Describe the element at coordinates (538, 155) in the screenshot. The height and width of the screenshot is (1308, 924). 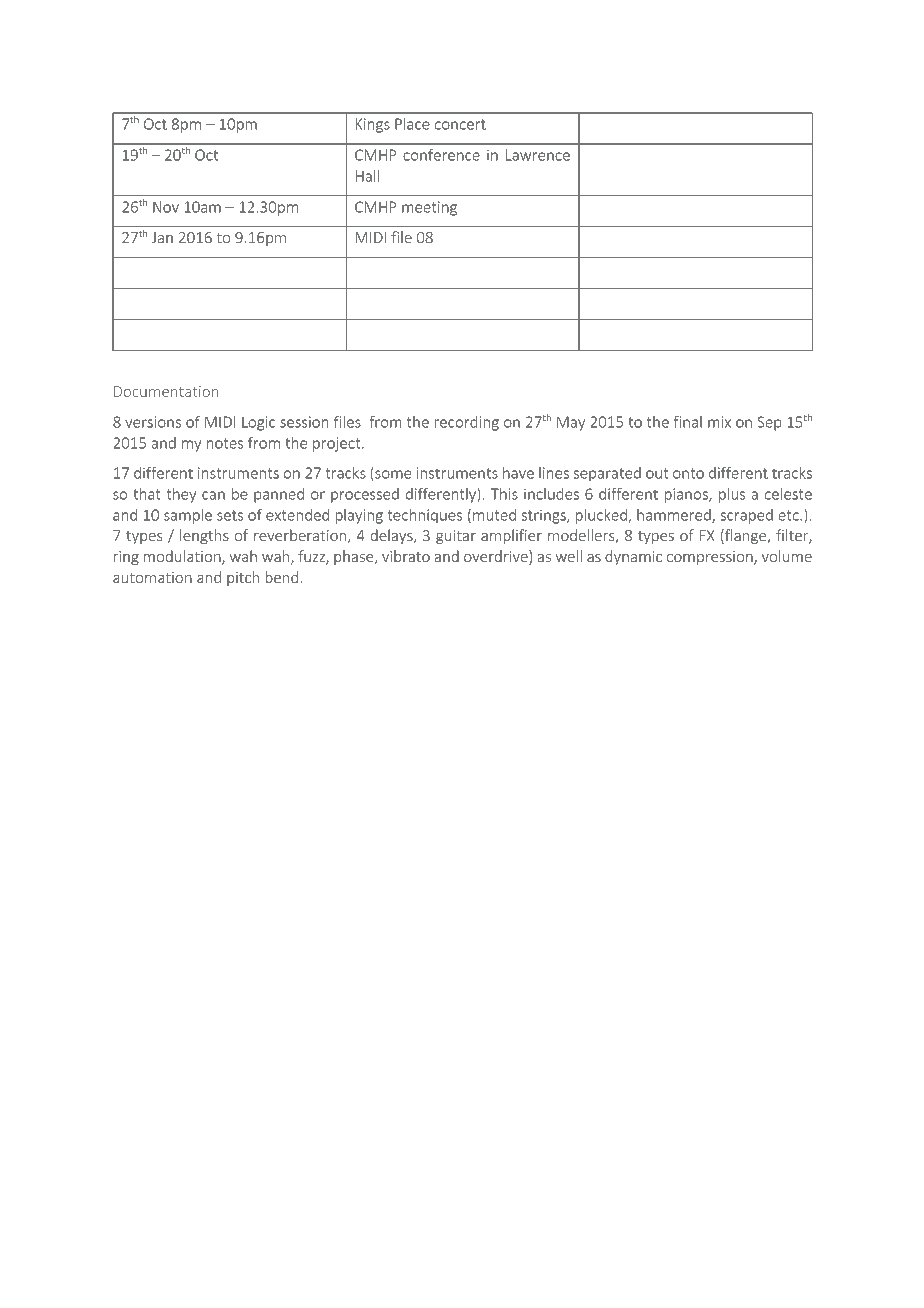
I see `Lawrence` at that location.
